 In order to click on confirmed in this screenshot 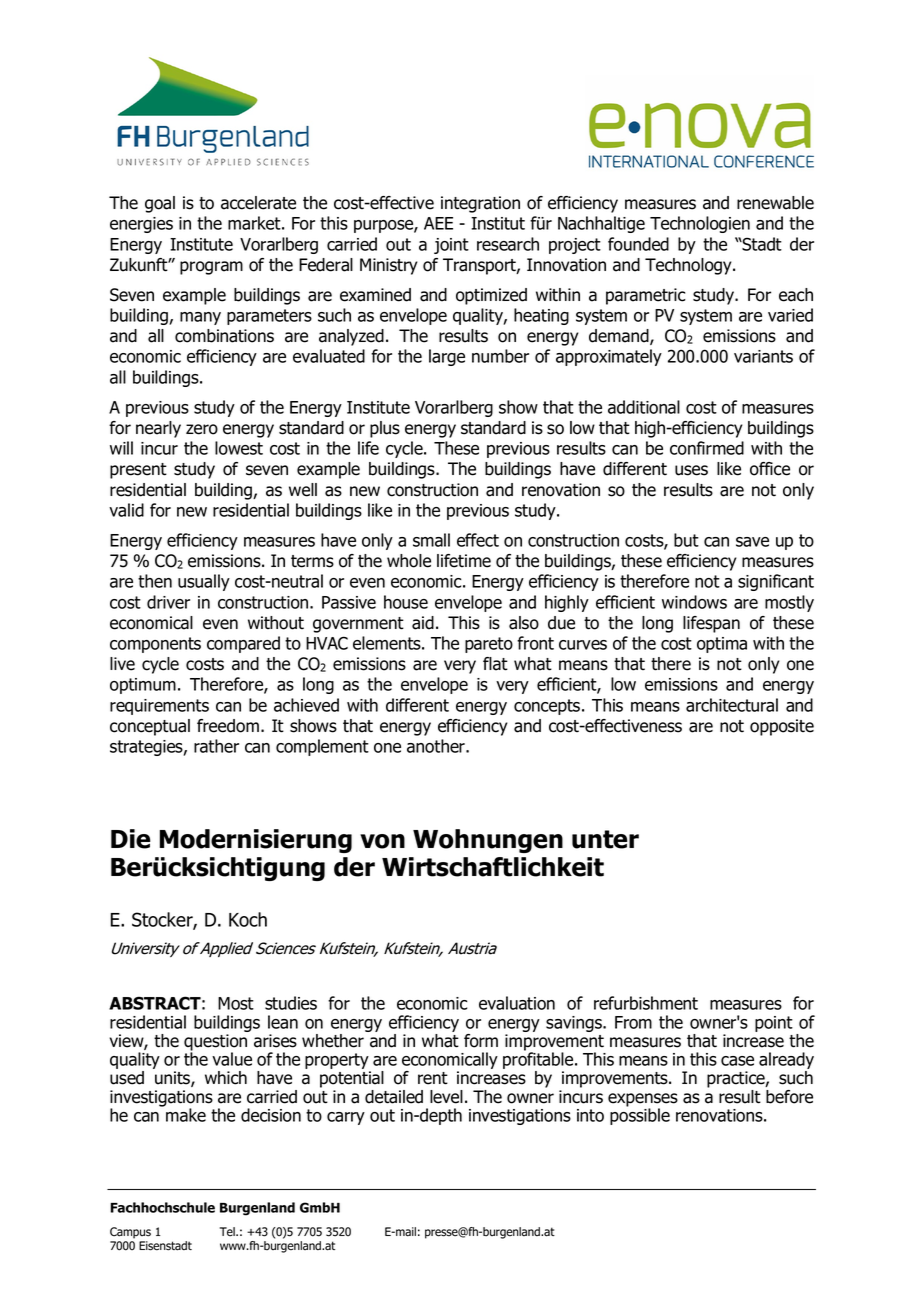, I will do `click(707, 448)`.
